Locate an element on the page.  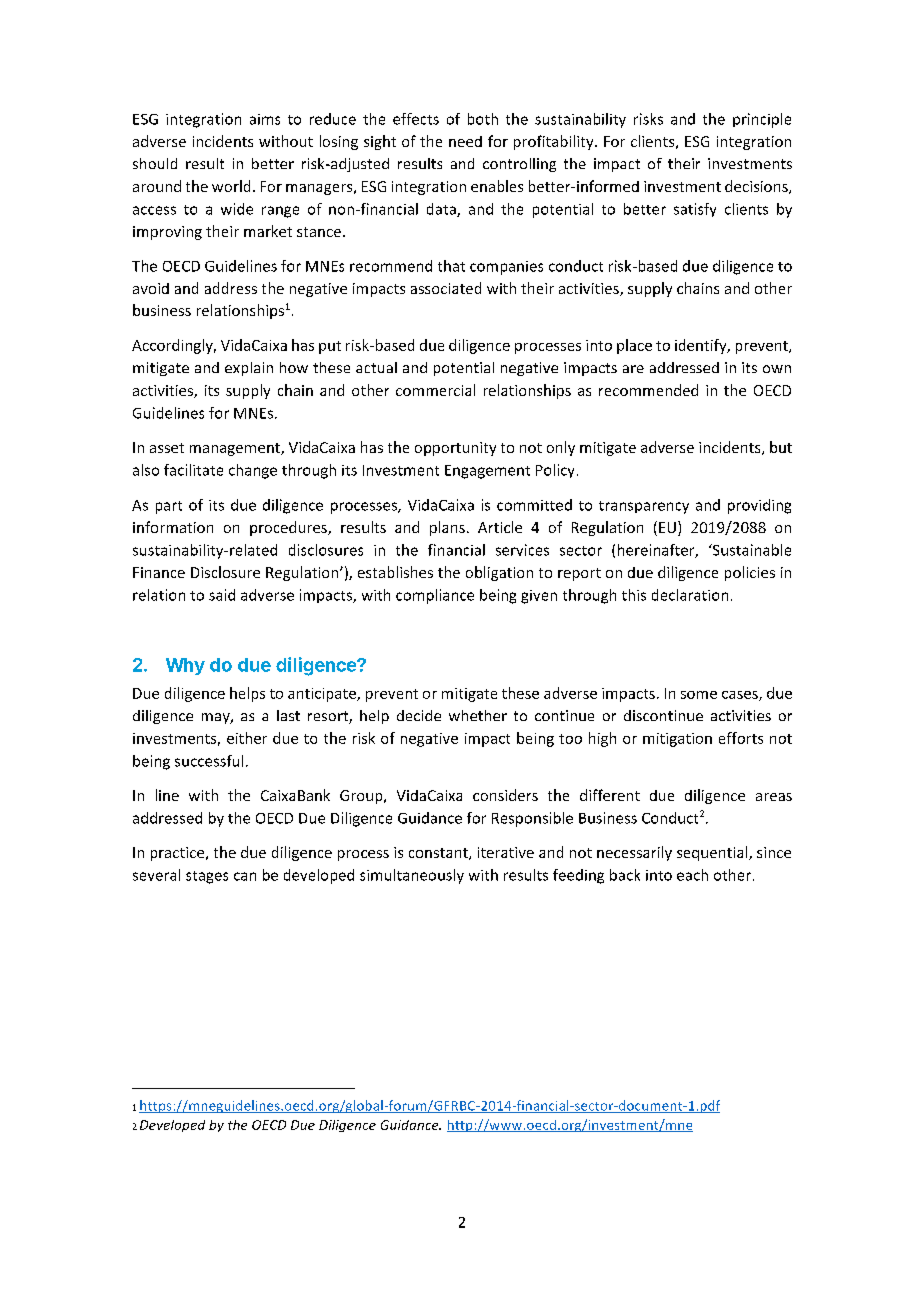
sequential is located at coordinates (713, 853).
